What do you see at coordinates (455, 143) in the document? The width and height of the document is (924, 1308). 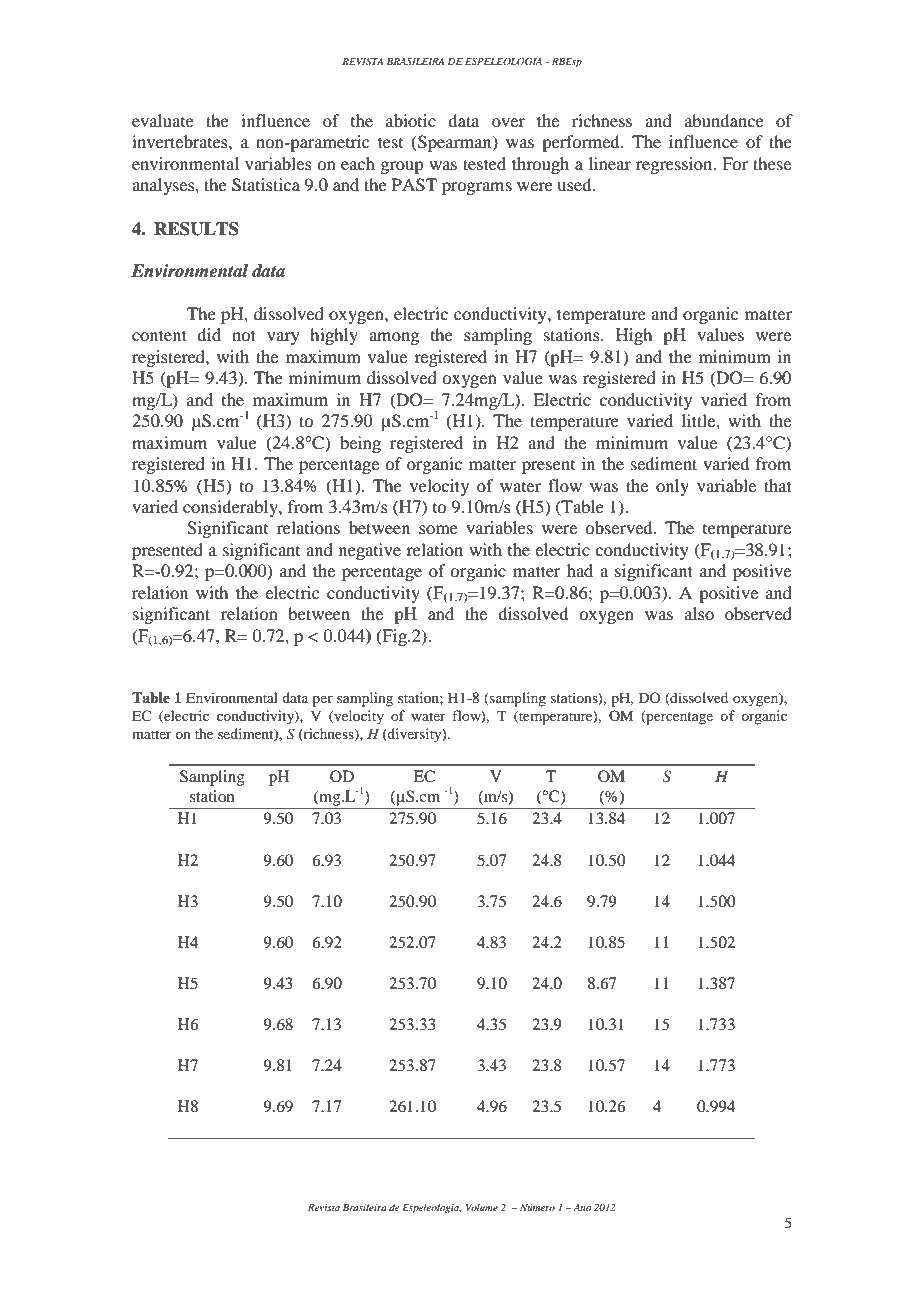 I see `Spearman` at bounding box center [455, 143].
